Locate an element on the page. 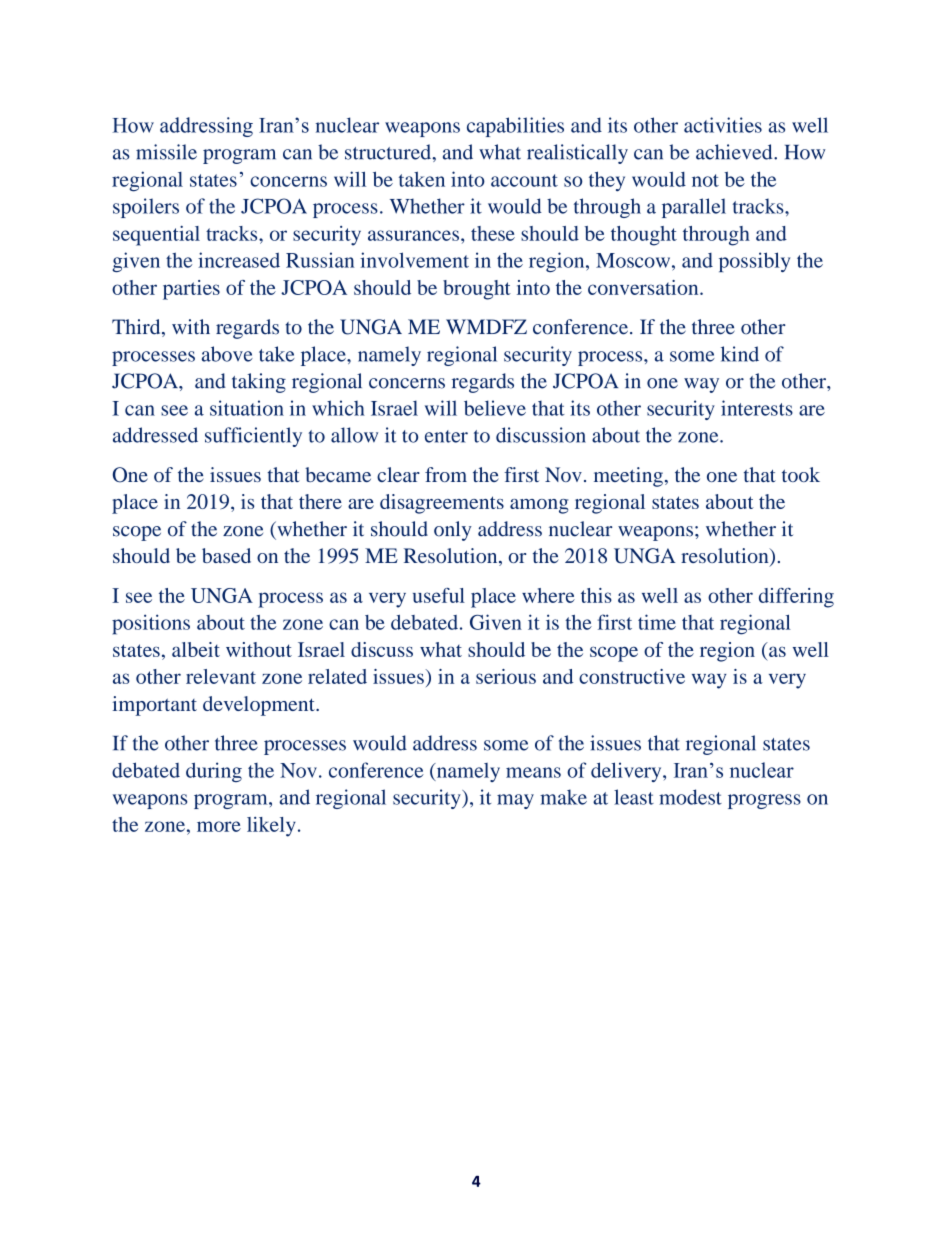 The width and height of the image is (952, 1233). believe is located at coordinates (495, 408).
